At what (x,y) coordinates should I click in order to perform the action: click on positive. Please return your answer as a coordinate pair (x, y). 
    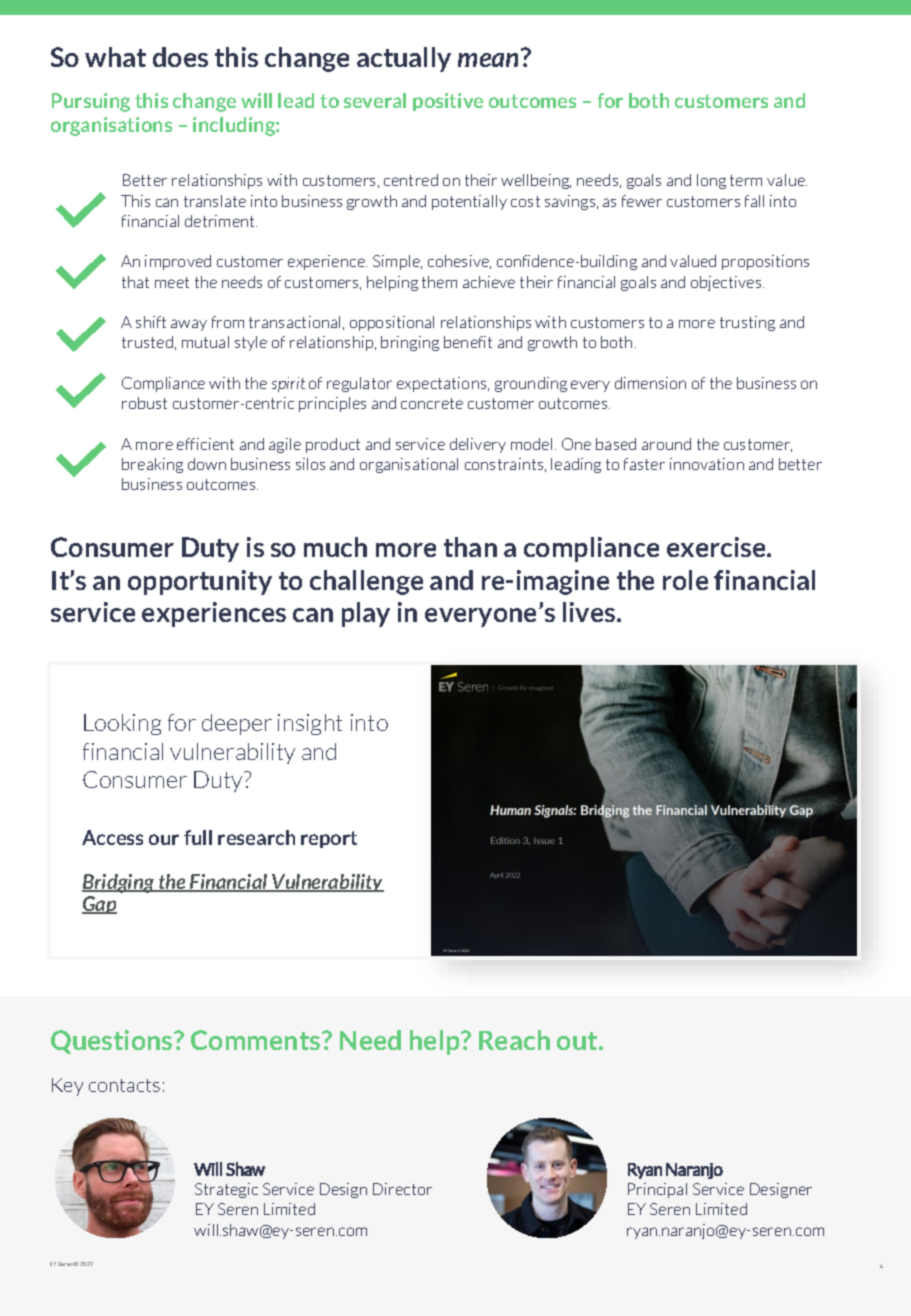
    Looking at the image, I should click on (448, 102).
